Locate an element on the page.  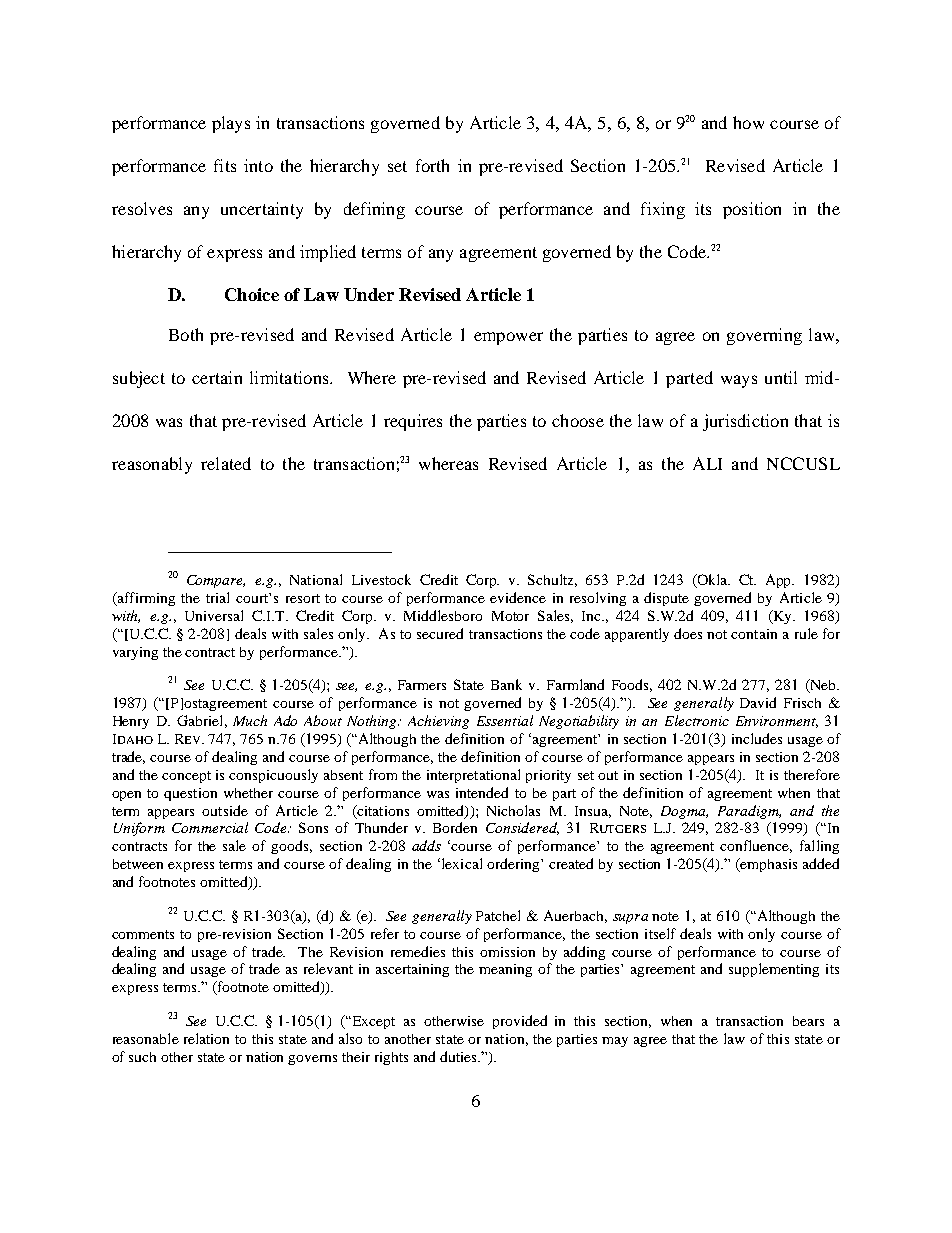
Much is located at coordinates (250, 720).
